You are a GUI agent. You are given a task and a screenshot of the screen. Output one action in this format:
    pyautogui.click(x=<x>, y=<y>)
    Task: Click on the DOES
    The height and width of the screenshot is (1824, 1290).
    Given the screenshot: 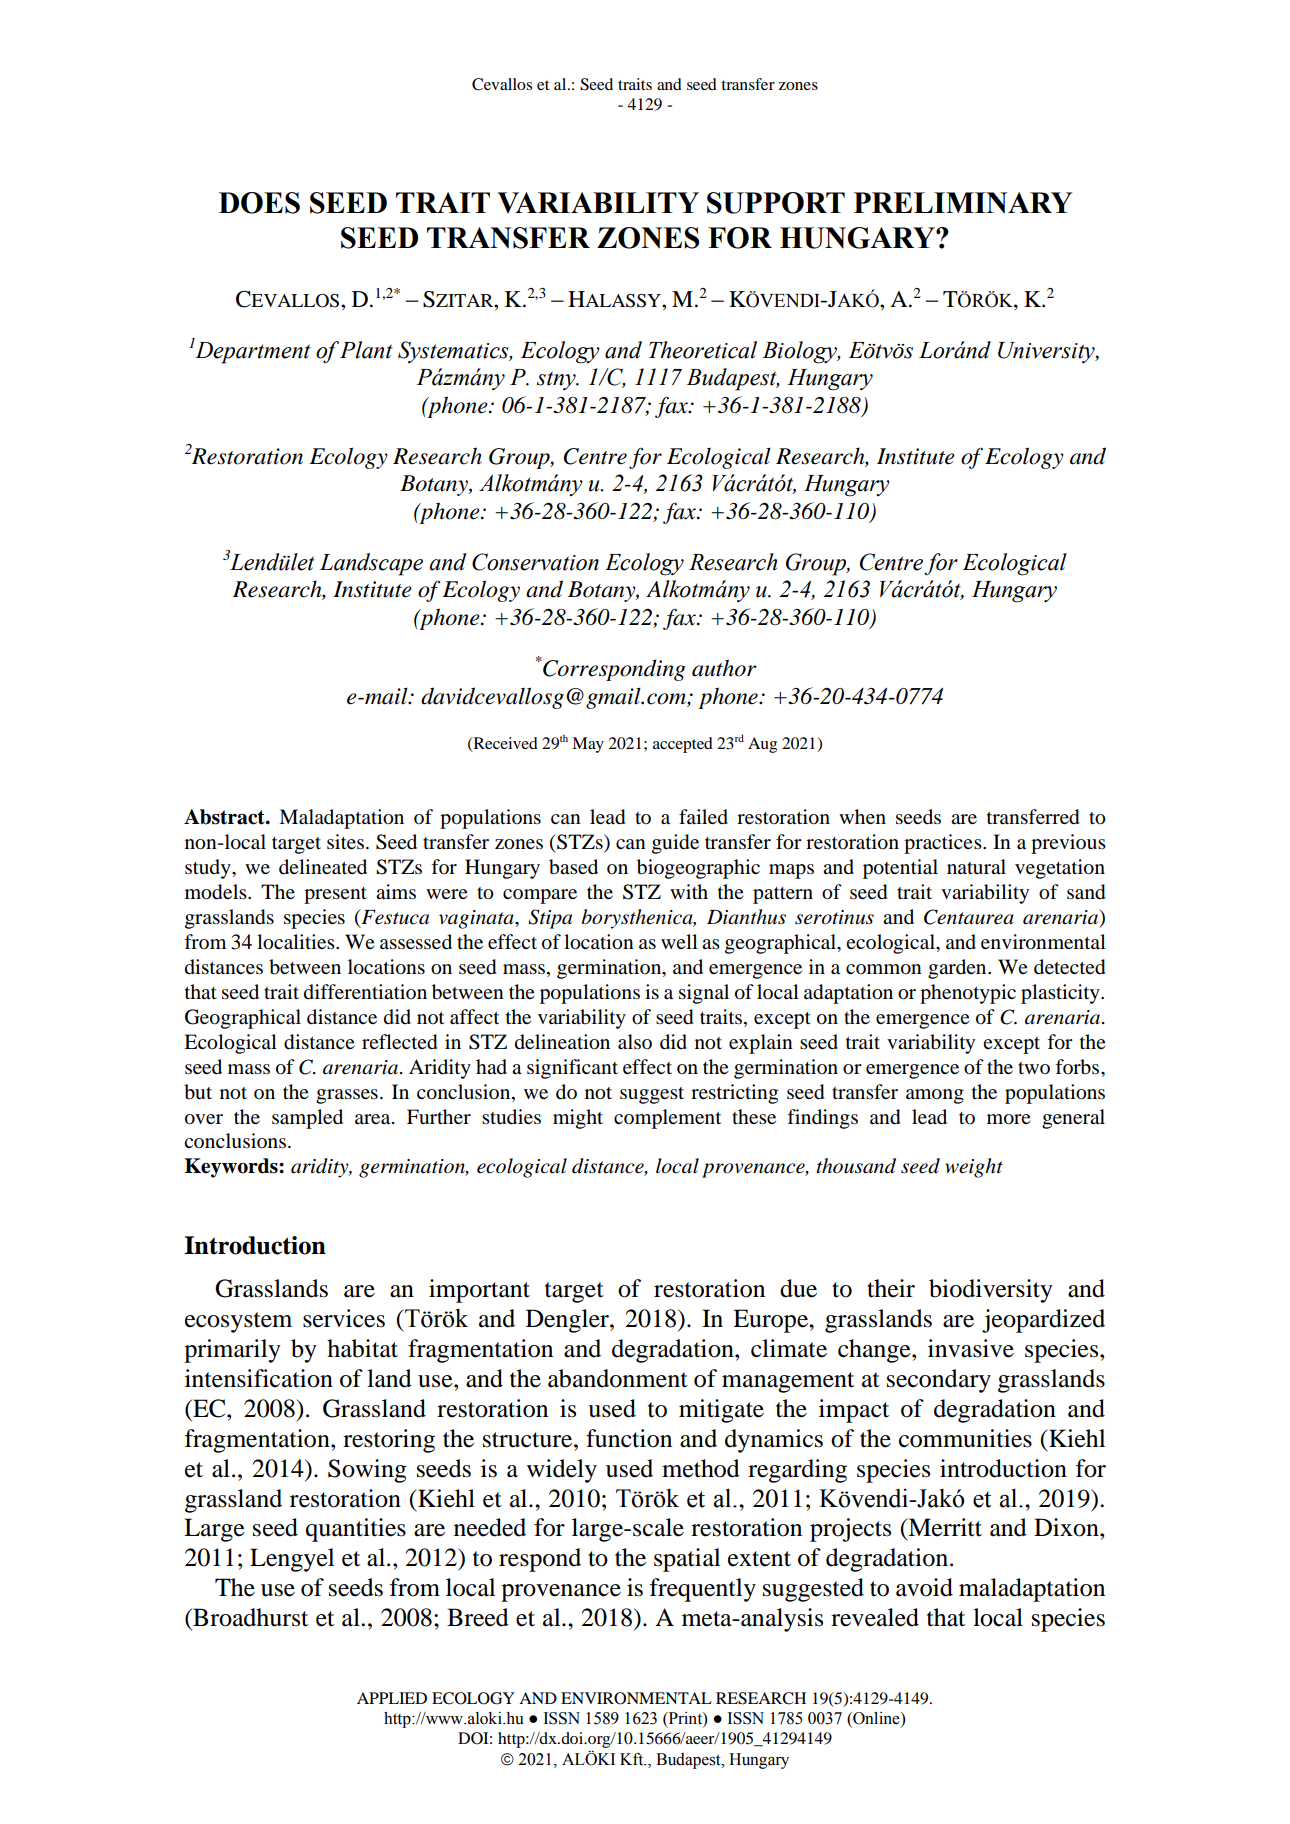 What is the action you would take?
    pyautogui.click(x=259, y=203)
